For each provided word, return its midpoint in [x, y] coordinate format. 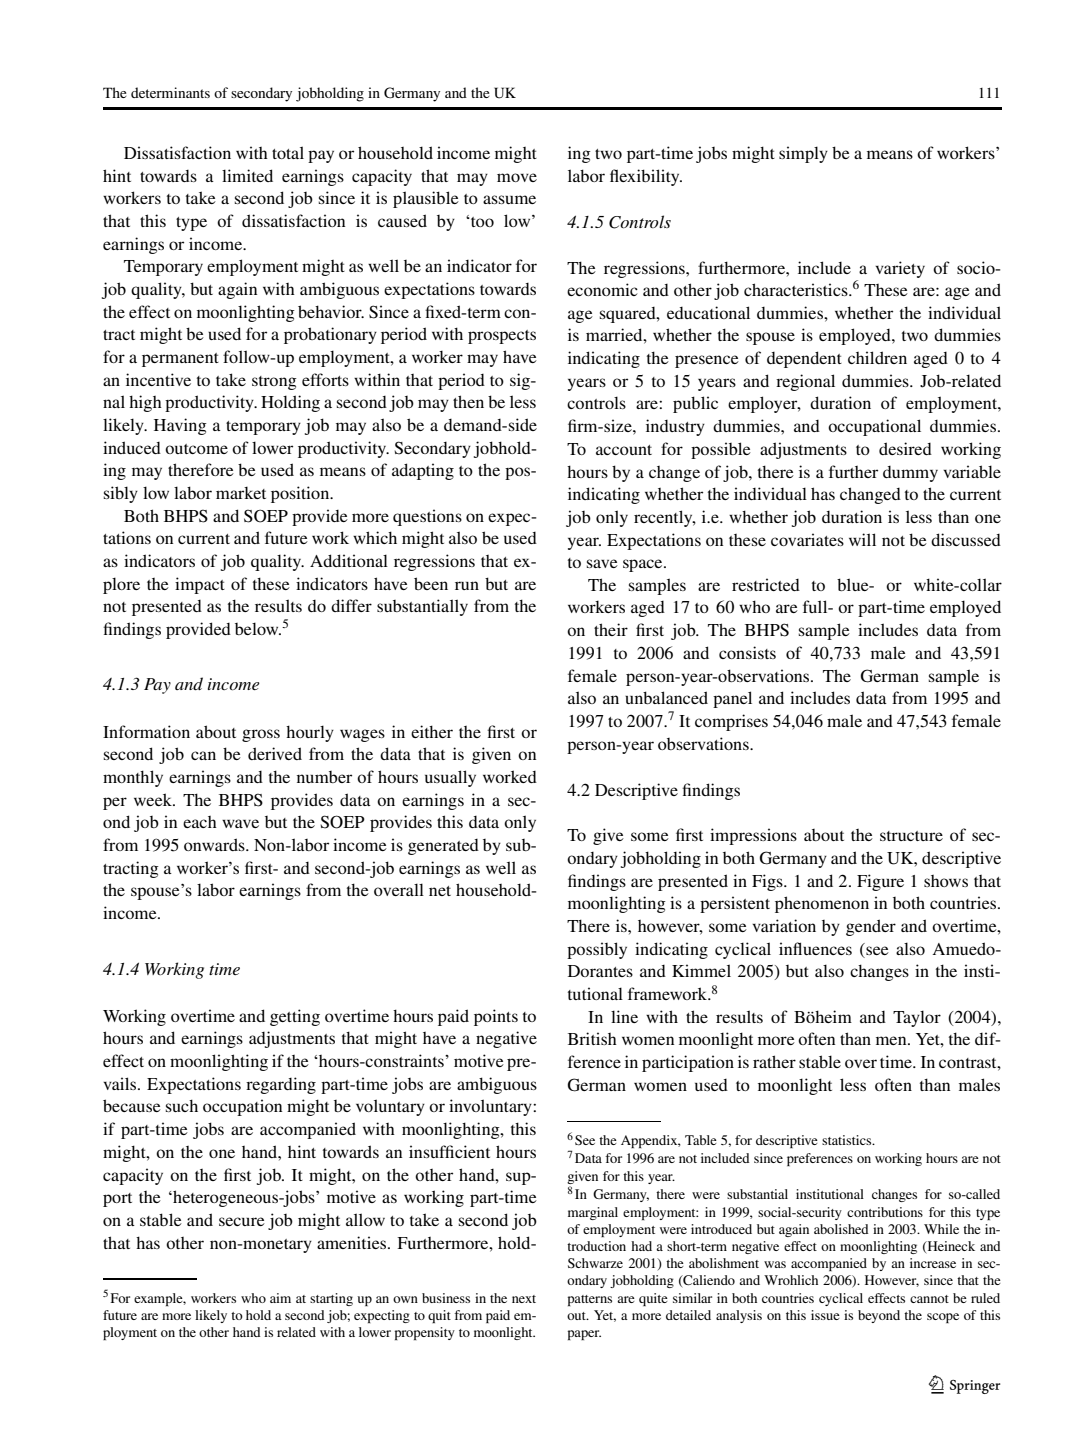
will [862, 539]
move [517, 177]
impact [200, 585]
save [602, 563]
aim [280, 1298]
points [496, 1017]
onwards [215, 844]
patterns [590, 1300]
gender [871, 927]
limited [247, 175]
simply [803, 154]
